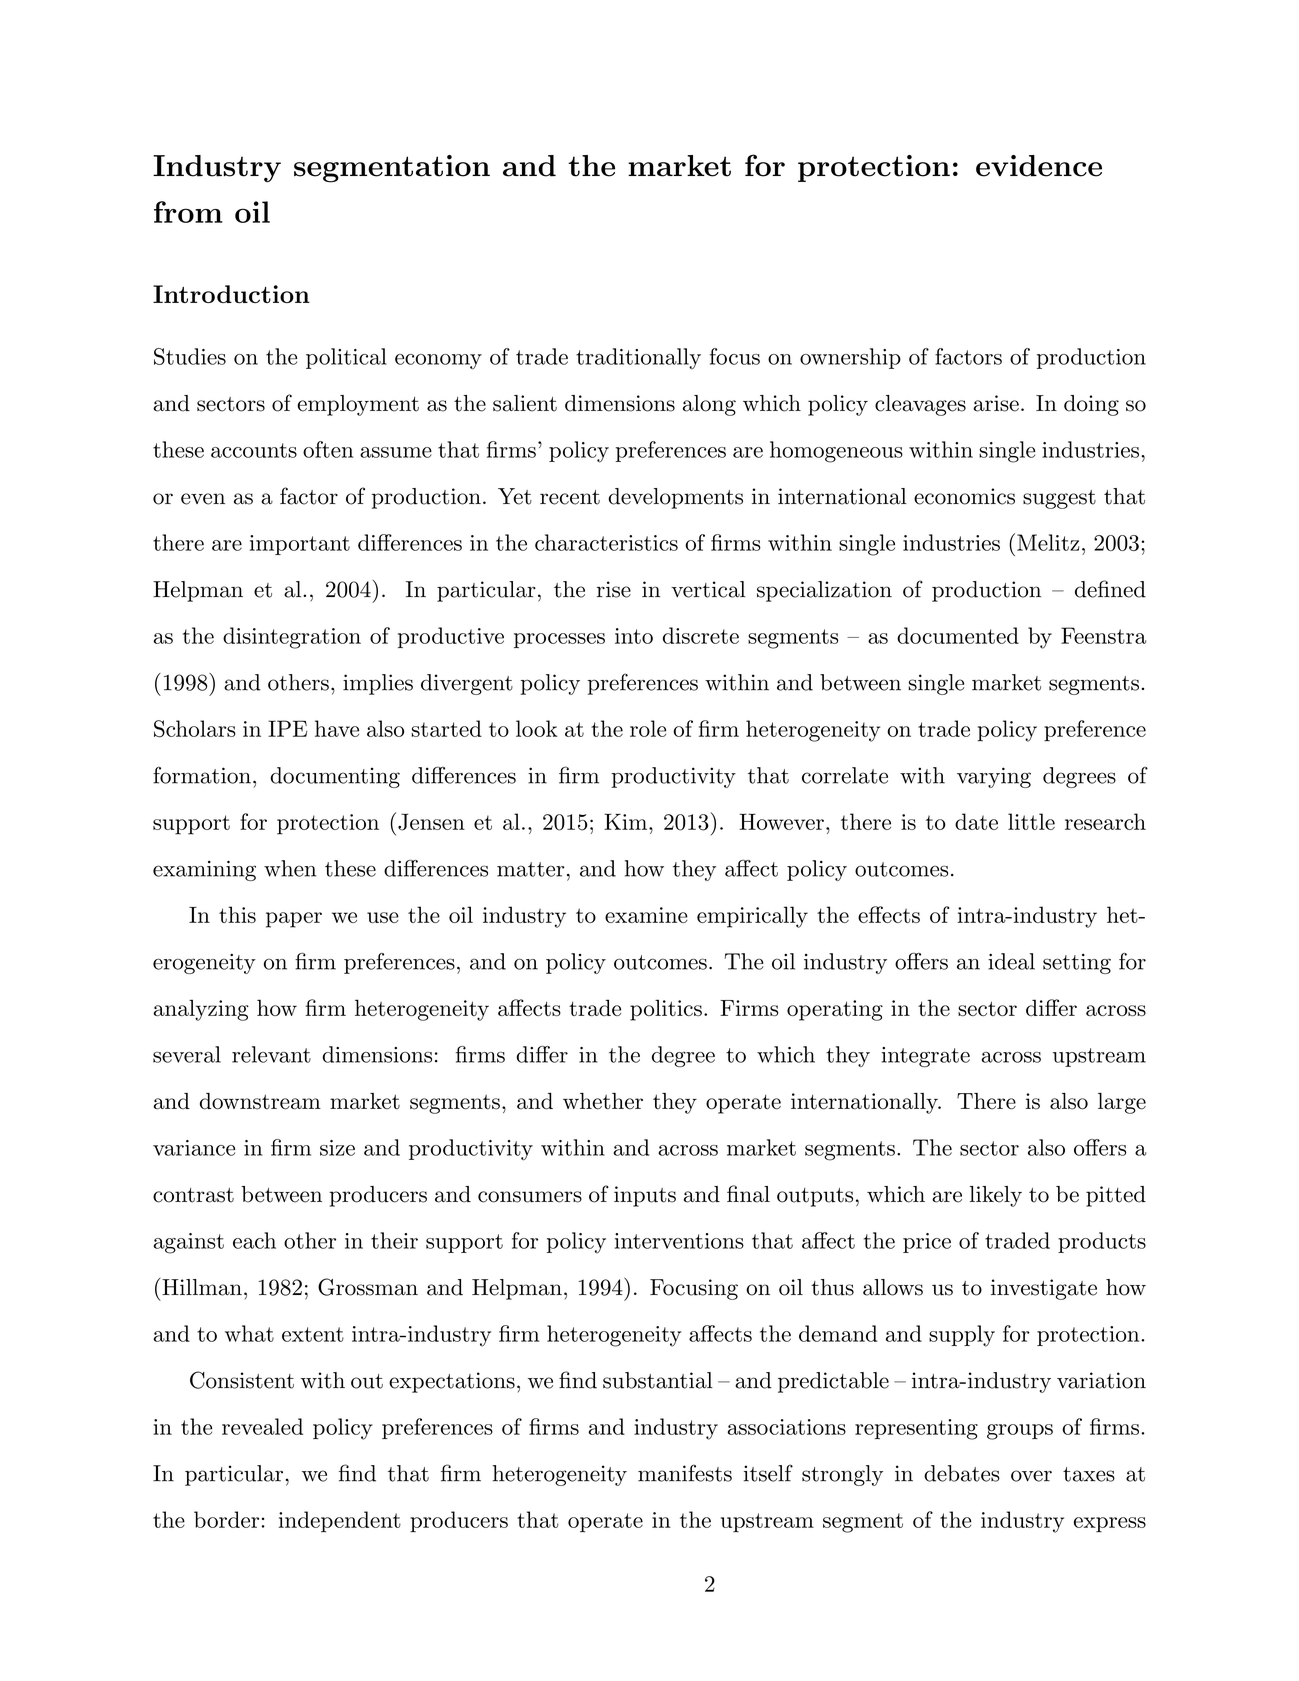 This screenshot has height=1681, width=1299. I want to click on role, so click(648, 728).
